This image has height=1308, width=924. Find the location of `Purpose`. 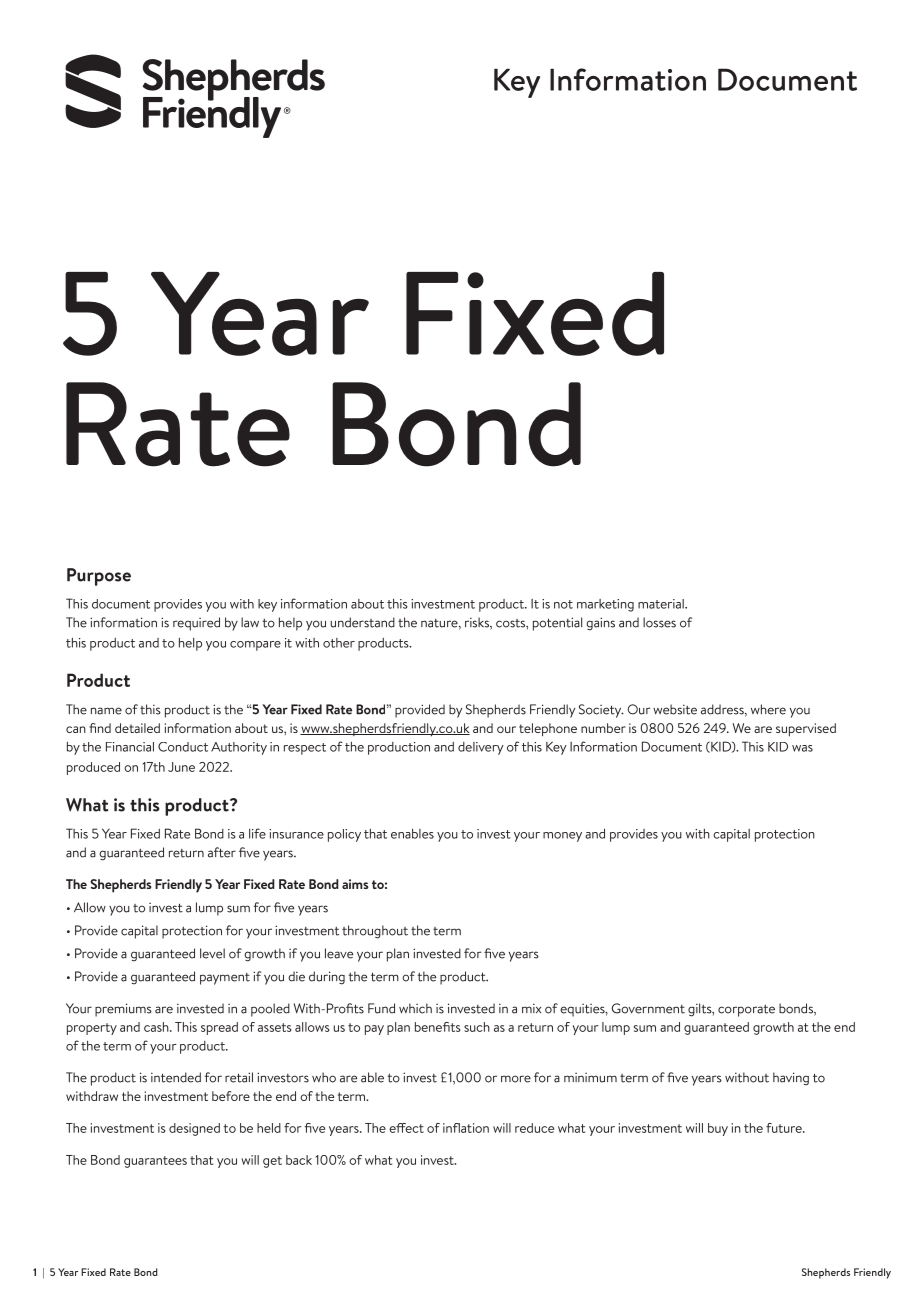

Purpose is located at coordinates (99, 577).
